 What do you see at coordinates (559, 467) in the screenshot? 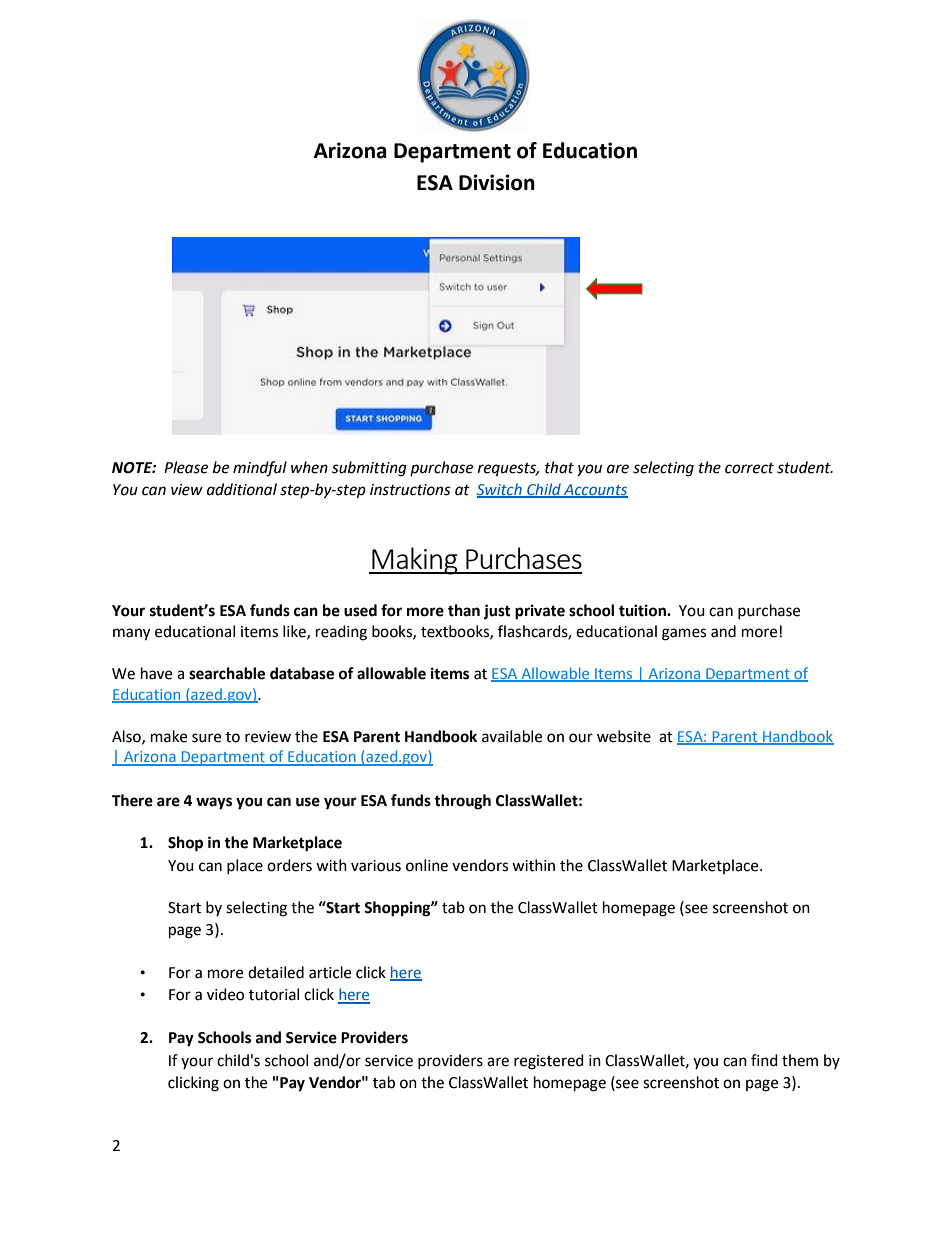
I see `that` at bounding box center [559, 467].
